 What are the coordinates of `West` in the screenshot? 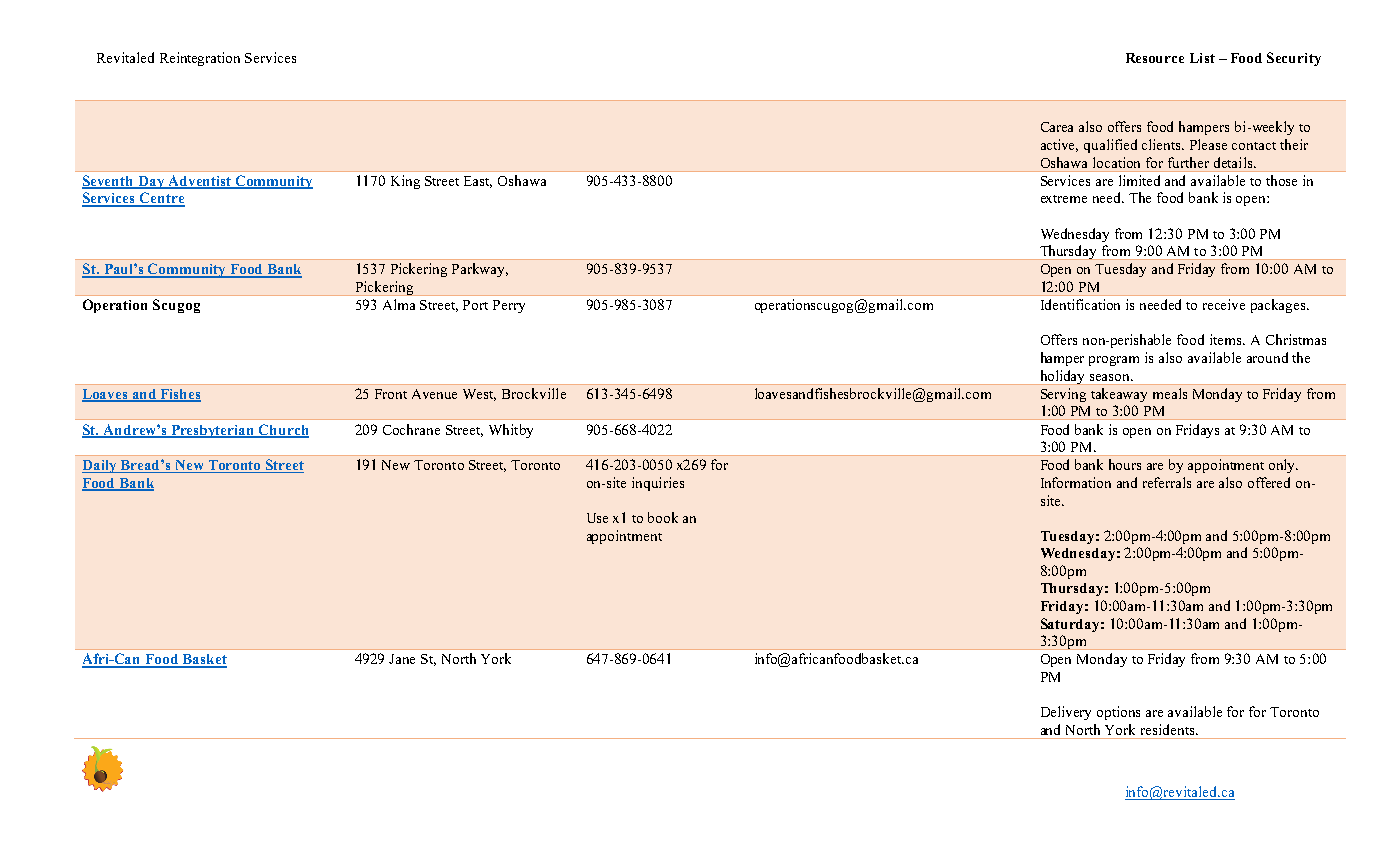 It's located at (479, 395).
